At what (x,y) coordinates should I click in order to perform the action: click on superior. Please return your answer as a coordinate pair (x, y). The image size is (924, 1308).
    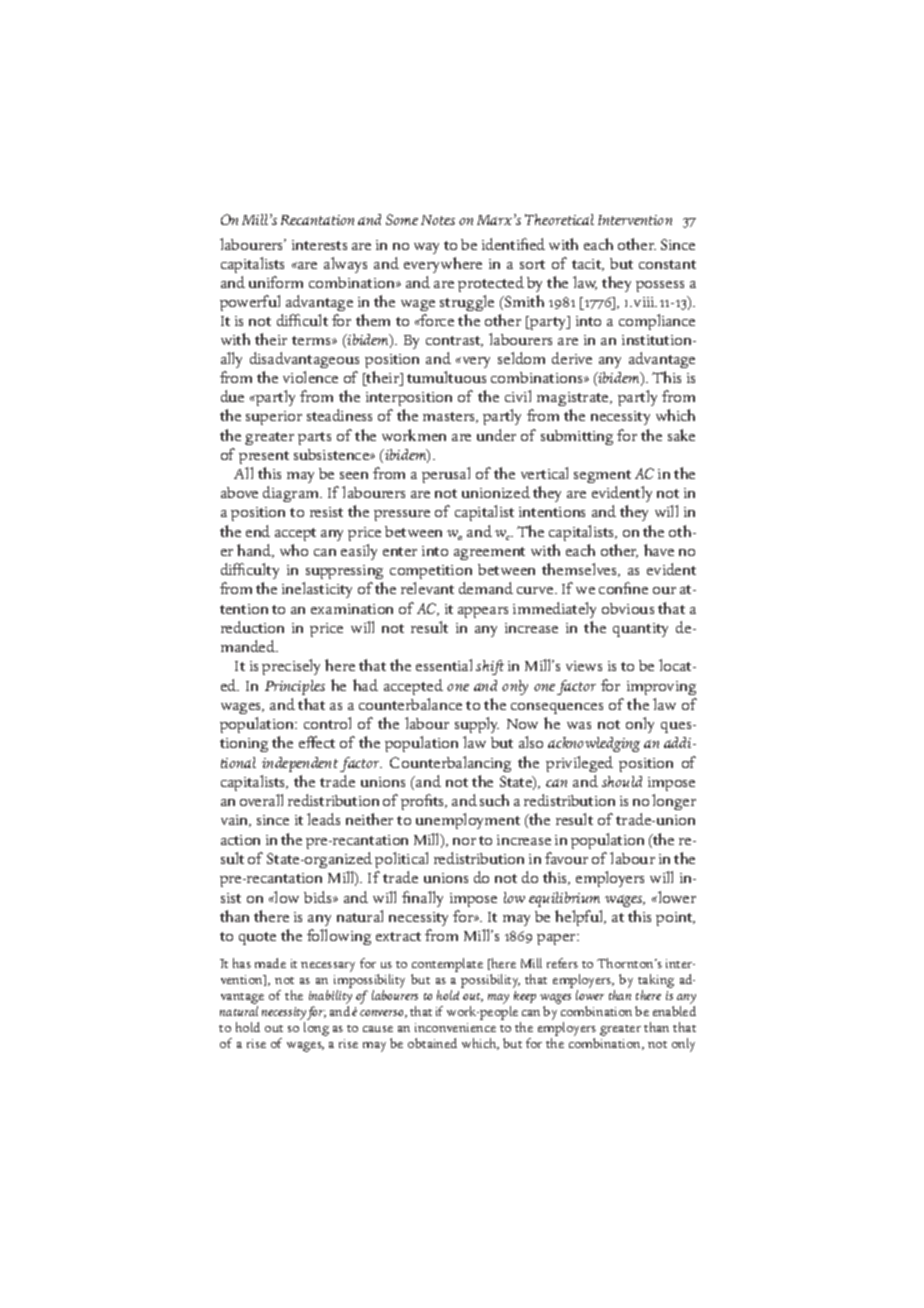
    Looking at the image, I should click on (274, 418).
